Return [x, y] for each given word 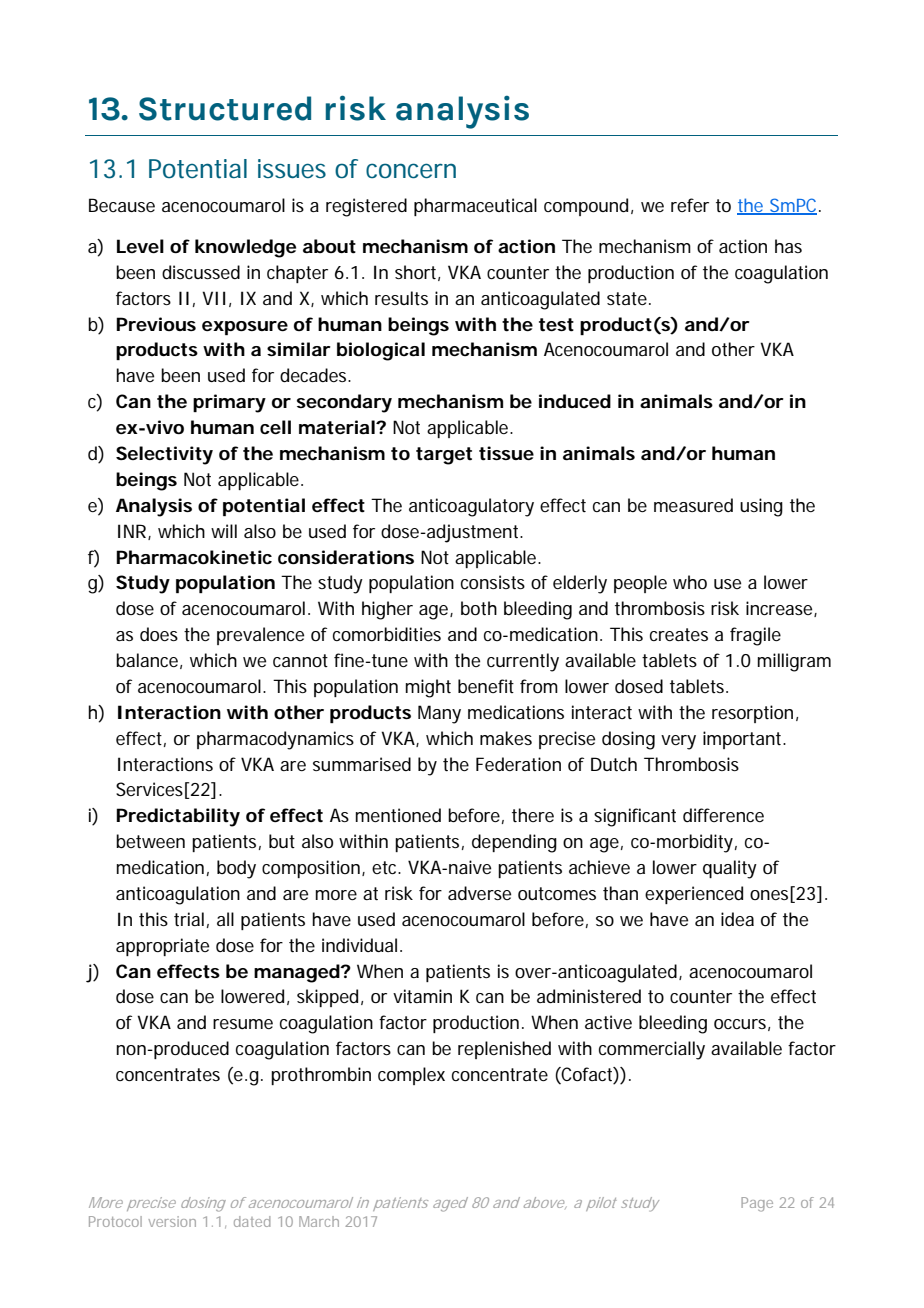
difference [723, 815]
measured [693, 505]
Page [757, 1204]
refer [690, 205]
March [319, 1221]
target [444, 456]
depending [514, 843]
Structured [225, 108]
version [172, 1221]
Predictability [178, 817]
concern [411, 171]
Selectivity [164, 455]
